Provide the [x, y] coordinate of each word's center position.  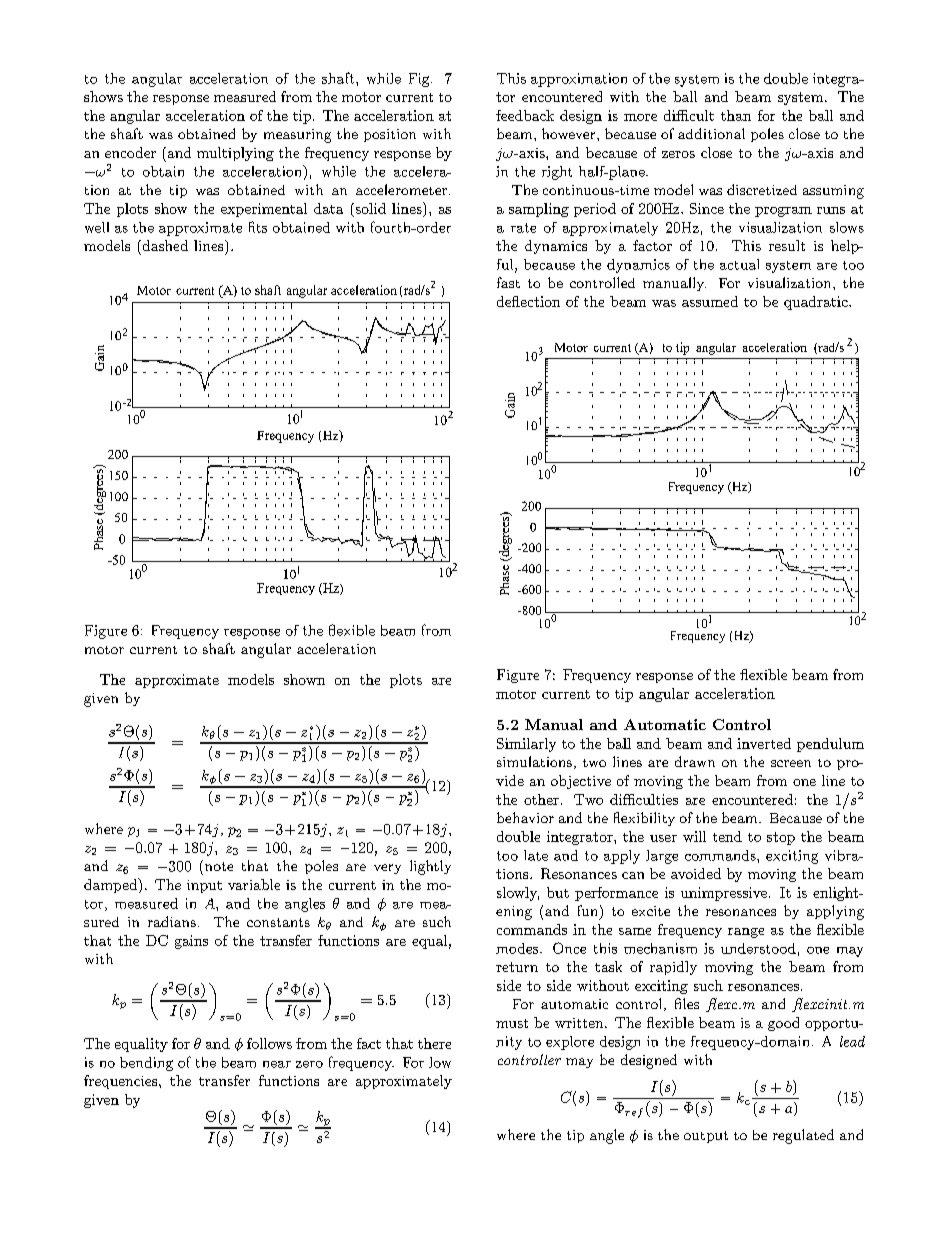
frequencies [122, 1082]
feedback [525, 115]
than [736, 115]
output [706, 1137]
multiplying [235, 154]
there [434, 1043]
